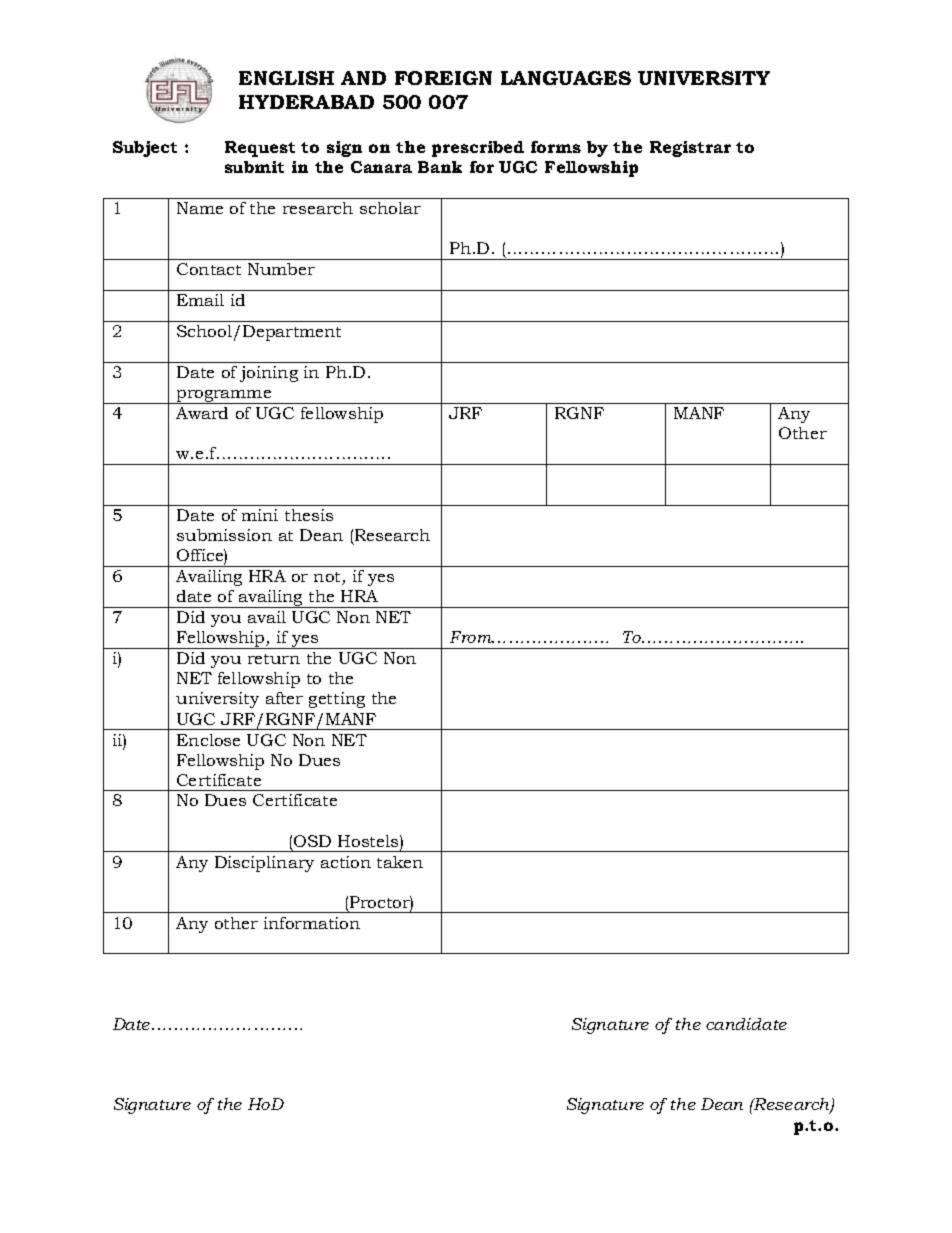  I want to click on Registrar, so click(690, 149).
